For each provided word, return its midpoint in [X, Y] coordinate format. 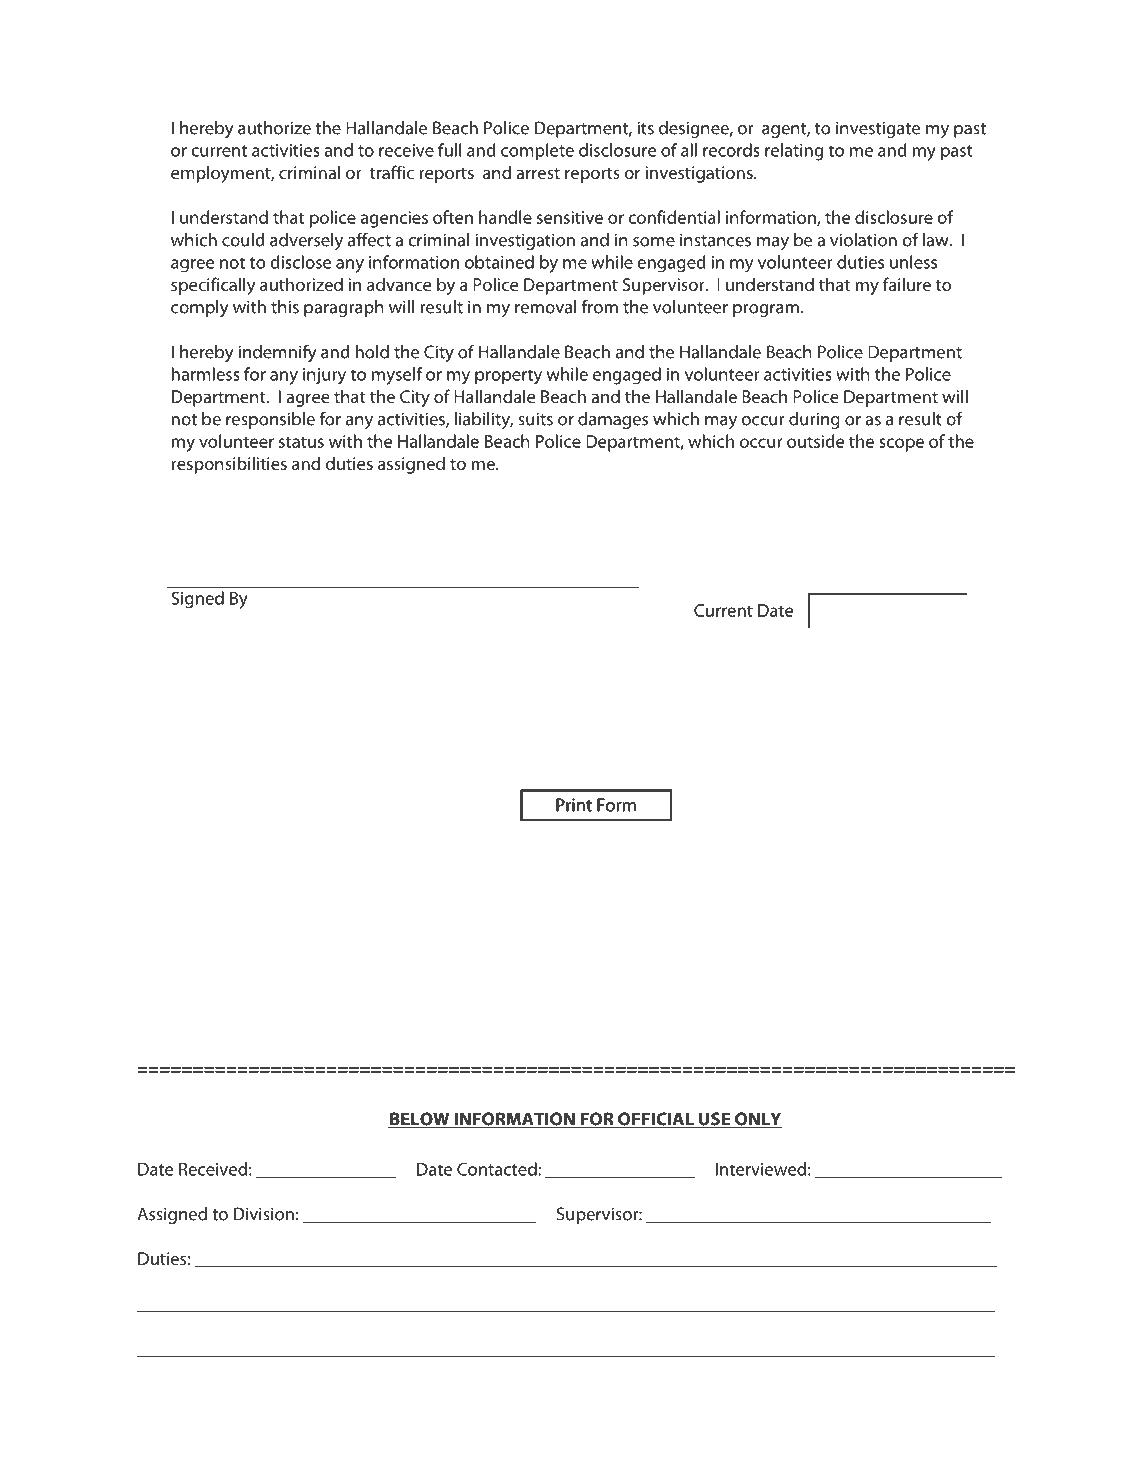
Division [264, 1214]
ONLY [757, 1120]
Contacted [497, 1169]
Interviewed [761, 1169]
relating [794, 152]
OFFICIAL [656, 1120]
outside [815, 441]
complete [537, 151]
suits [535, 419]
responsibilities [229, 465]
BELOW [420, 1120]
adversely [306, 241]
